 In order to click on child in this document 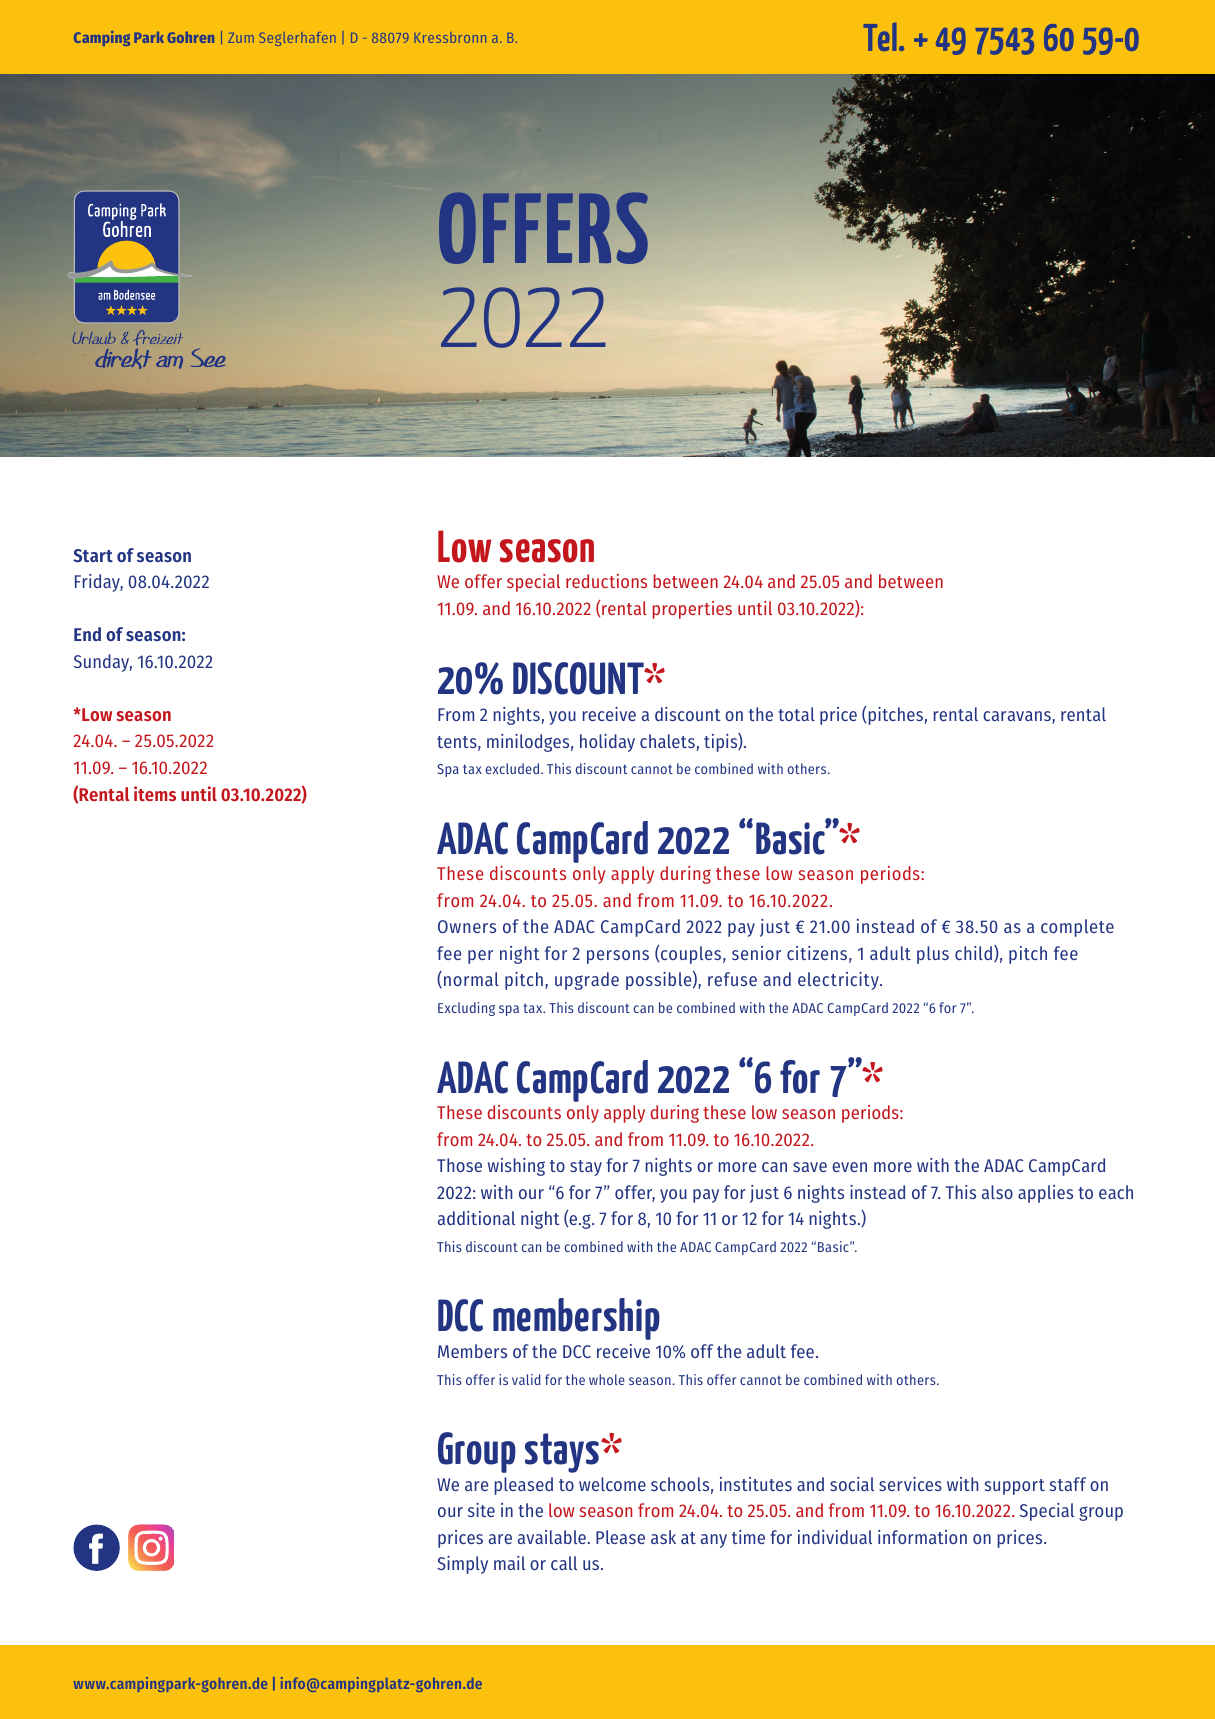, I will do `click(973, 953)`.
